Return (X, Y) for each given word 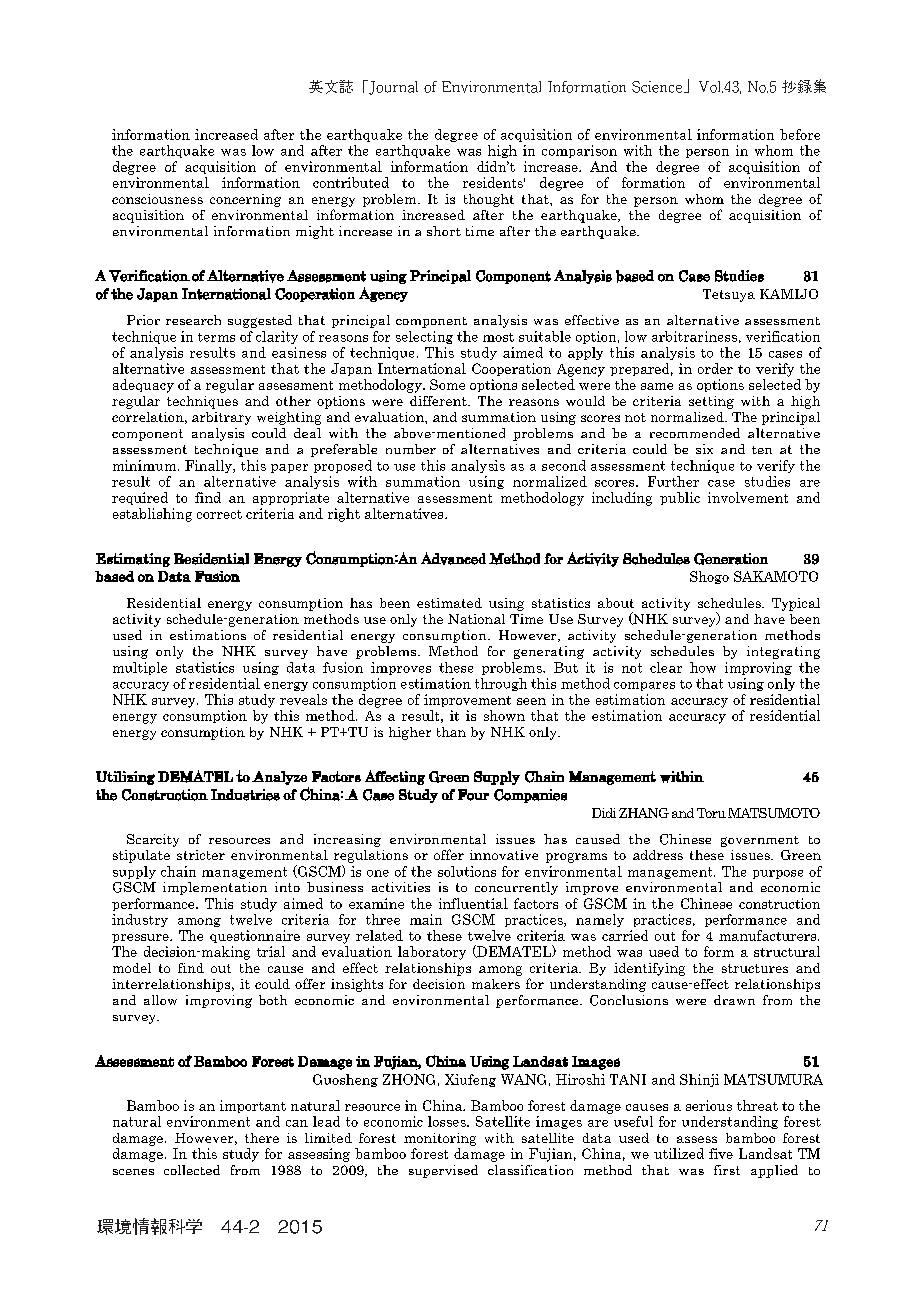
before (800, 134)
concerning (245, 200)
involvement (748, 497)
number (411, 449)
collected (192, 1170)
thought (489, 200)
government (760, 841)
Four (473, 795)
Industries (245, 795)
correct (219, 514)
